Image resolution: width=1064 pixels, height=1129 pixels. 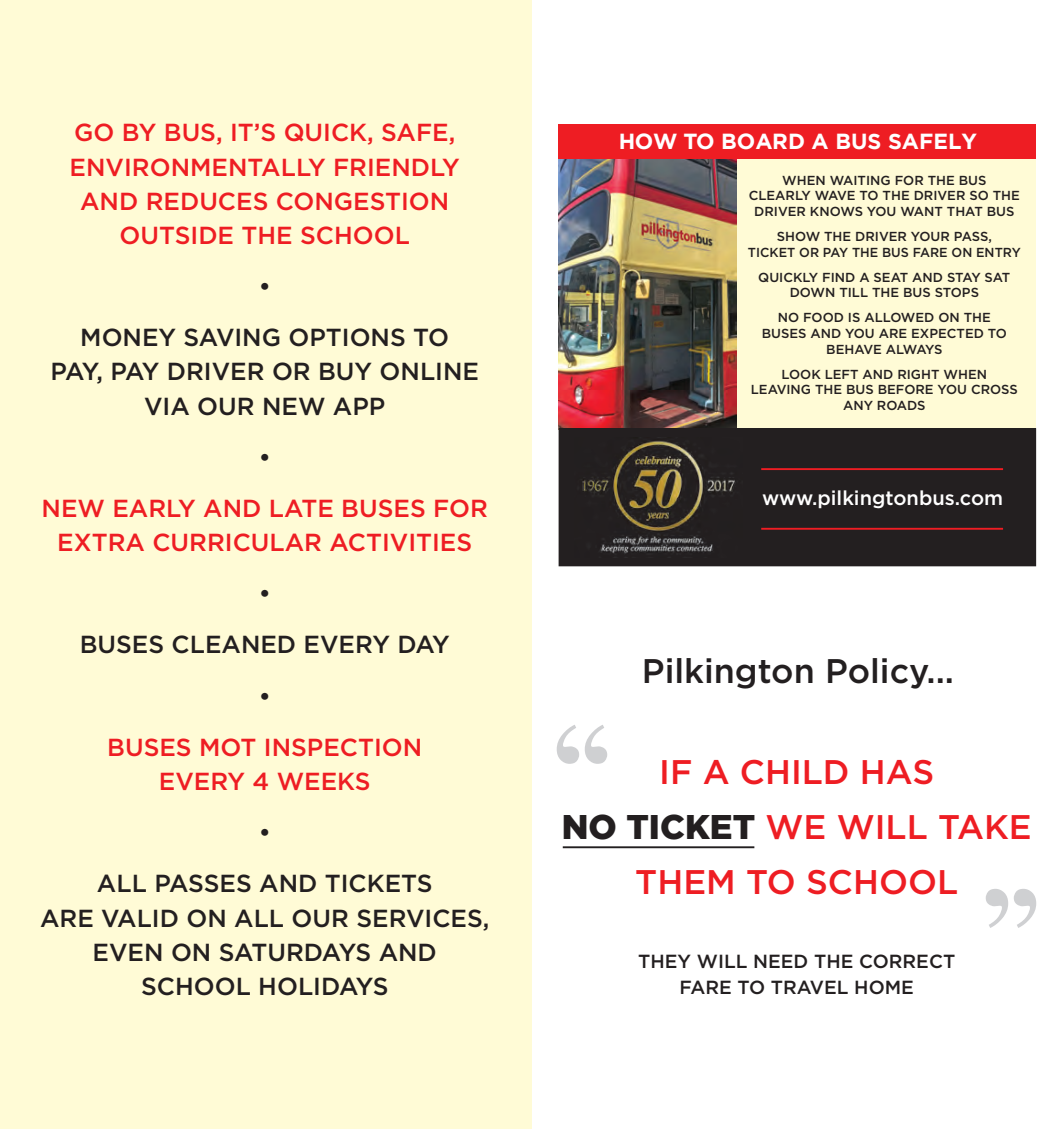 I want to click on Policy, so click(x=879, y=673).
